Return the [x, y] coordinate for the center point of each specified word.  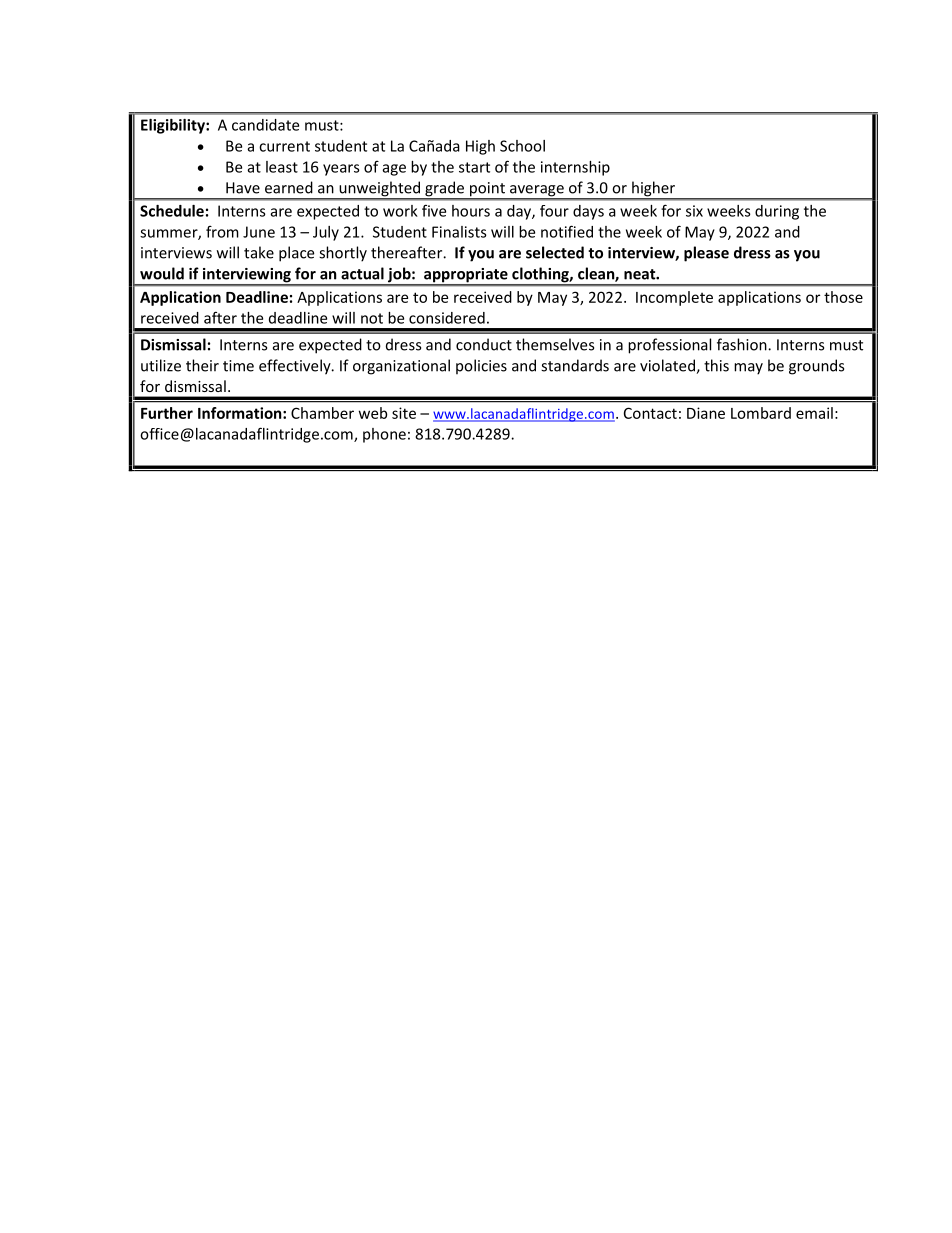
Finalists [459, 232]
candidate [265, 125]
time [238, 366]
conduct [484, 344]
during [777, 212]
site [404, 413]
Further [167, 413]
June [259, 232]
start [474, 167]
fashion [743, 344]
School [522, 146]
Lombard [761, 413]
